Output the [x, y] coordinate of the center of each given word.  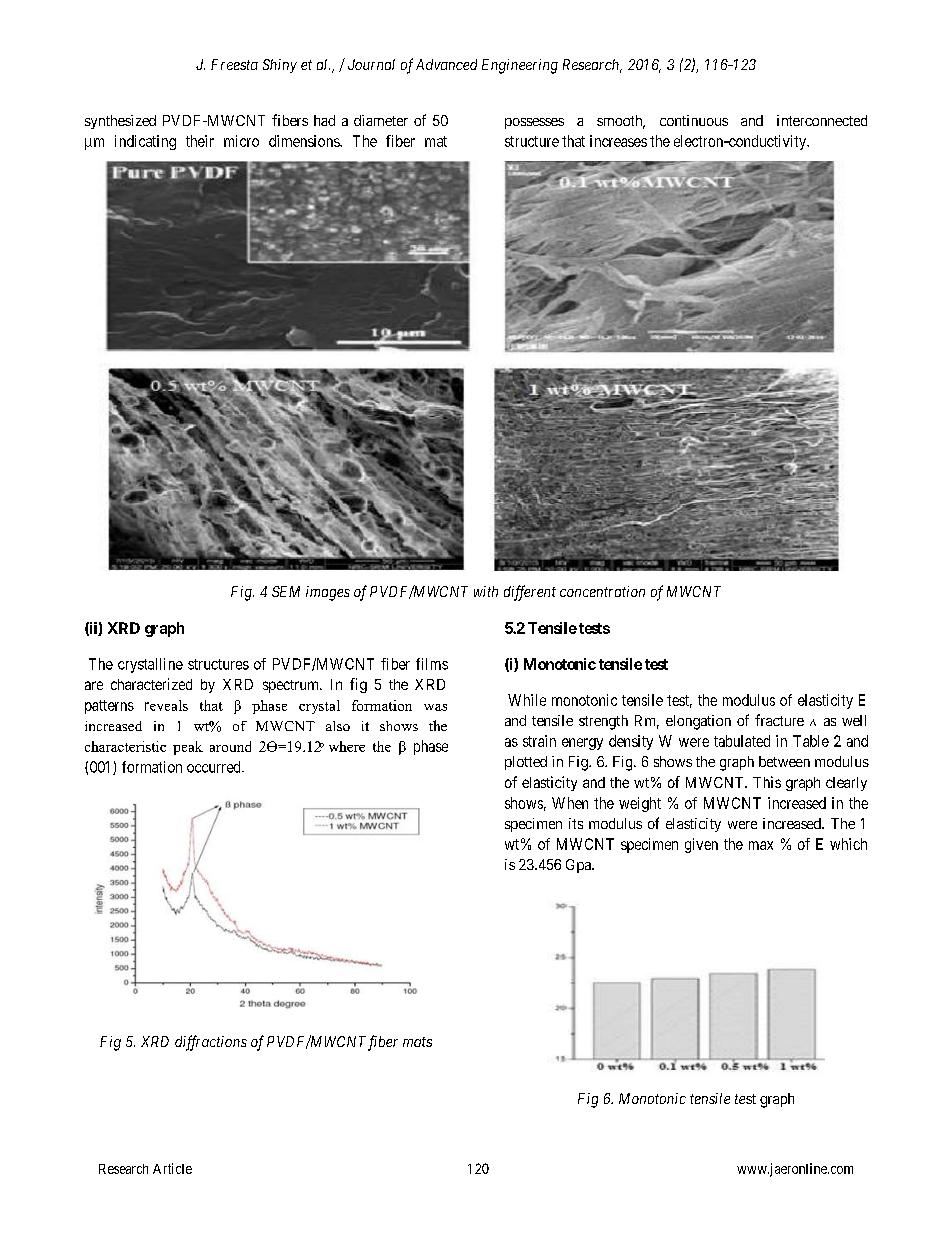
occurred [215, 767]
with [486, 591]
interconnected [822, 120]
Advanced [446, 64]
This [767, 782]
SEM [286, 591]
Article [172, 1168]
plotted [526, 763]
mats [417, 1042]
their [200, 141]
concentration [602, 591]
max [761, 845]
